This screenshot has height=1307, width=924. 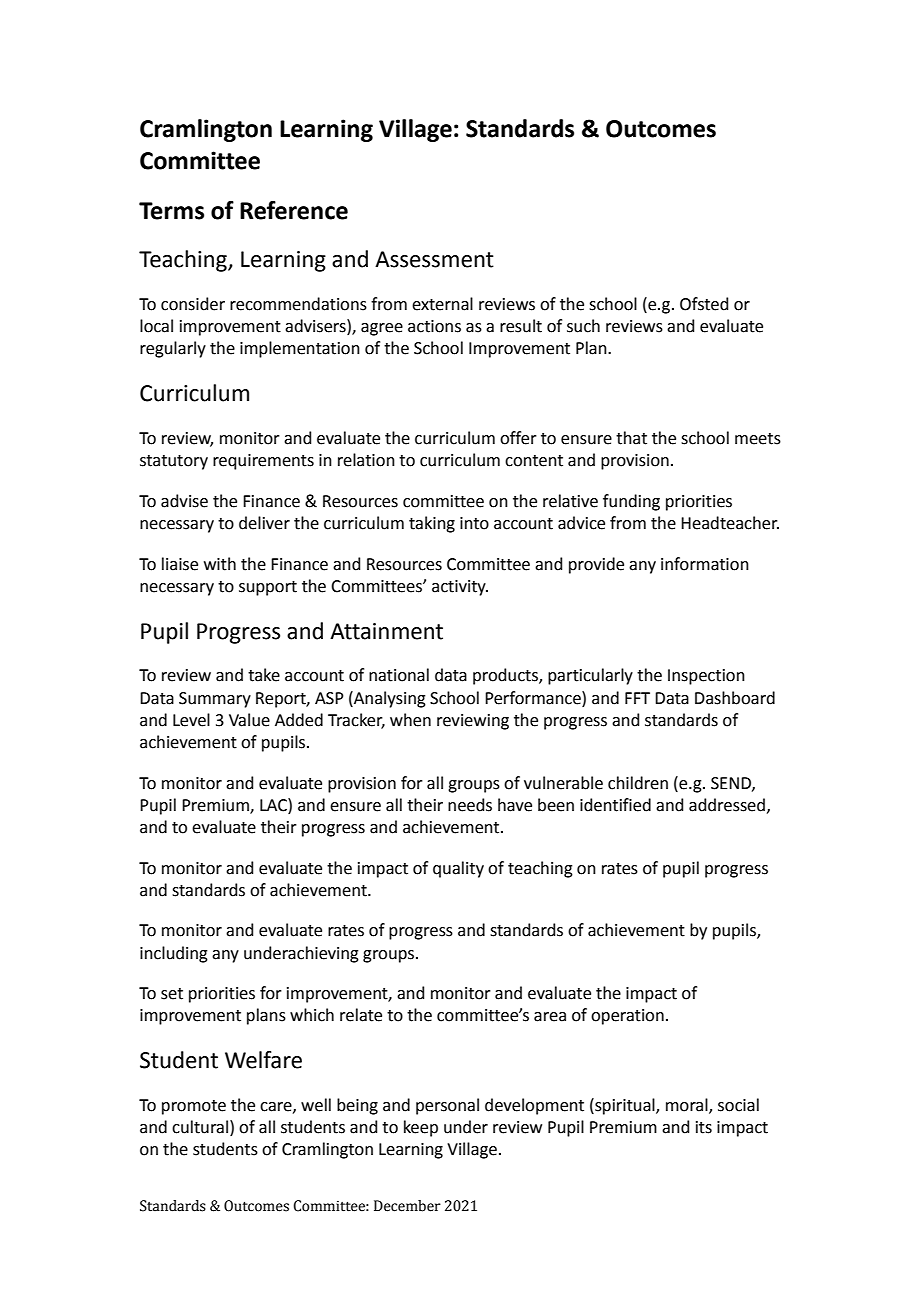 I want to click on operation, so click(x=627, y=1017).
